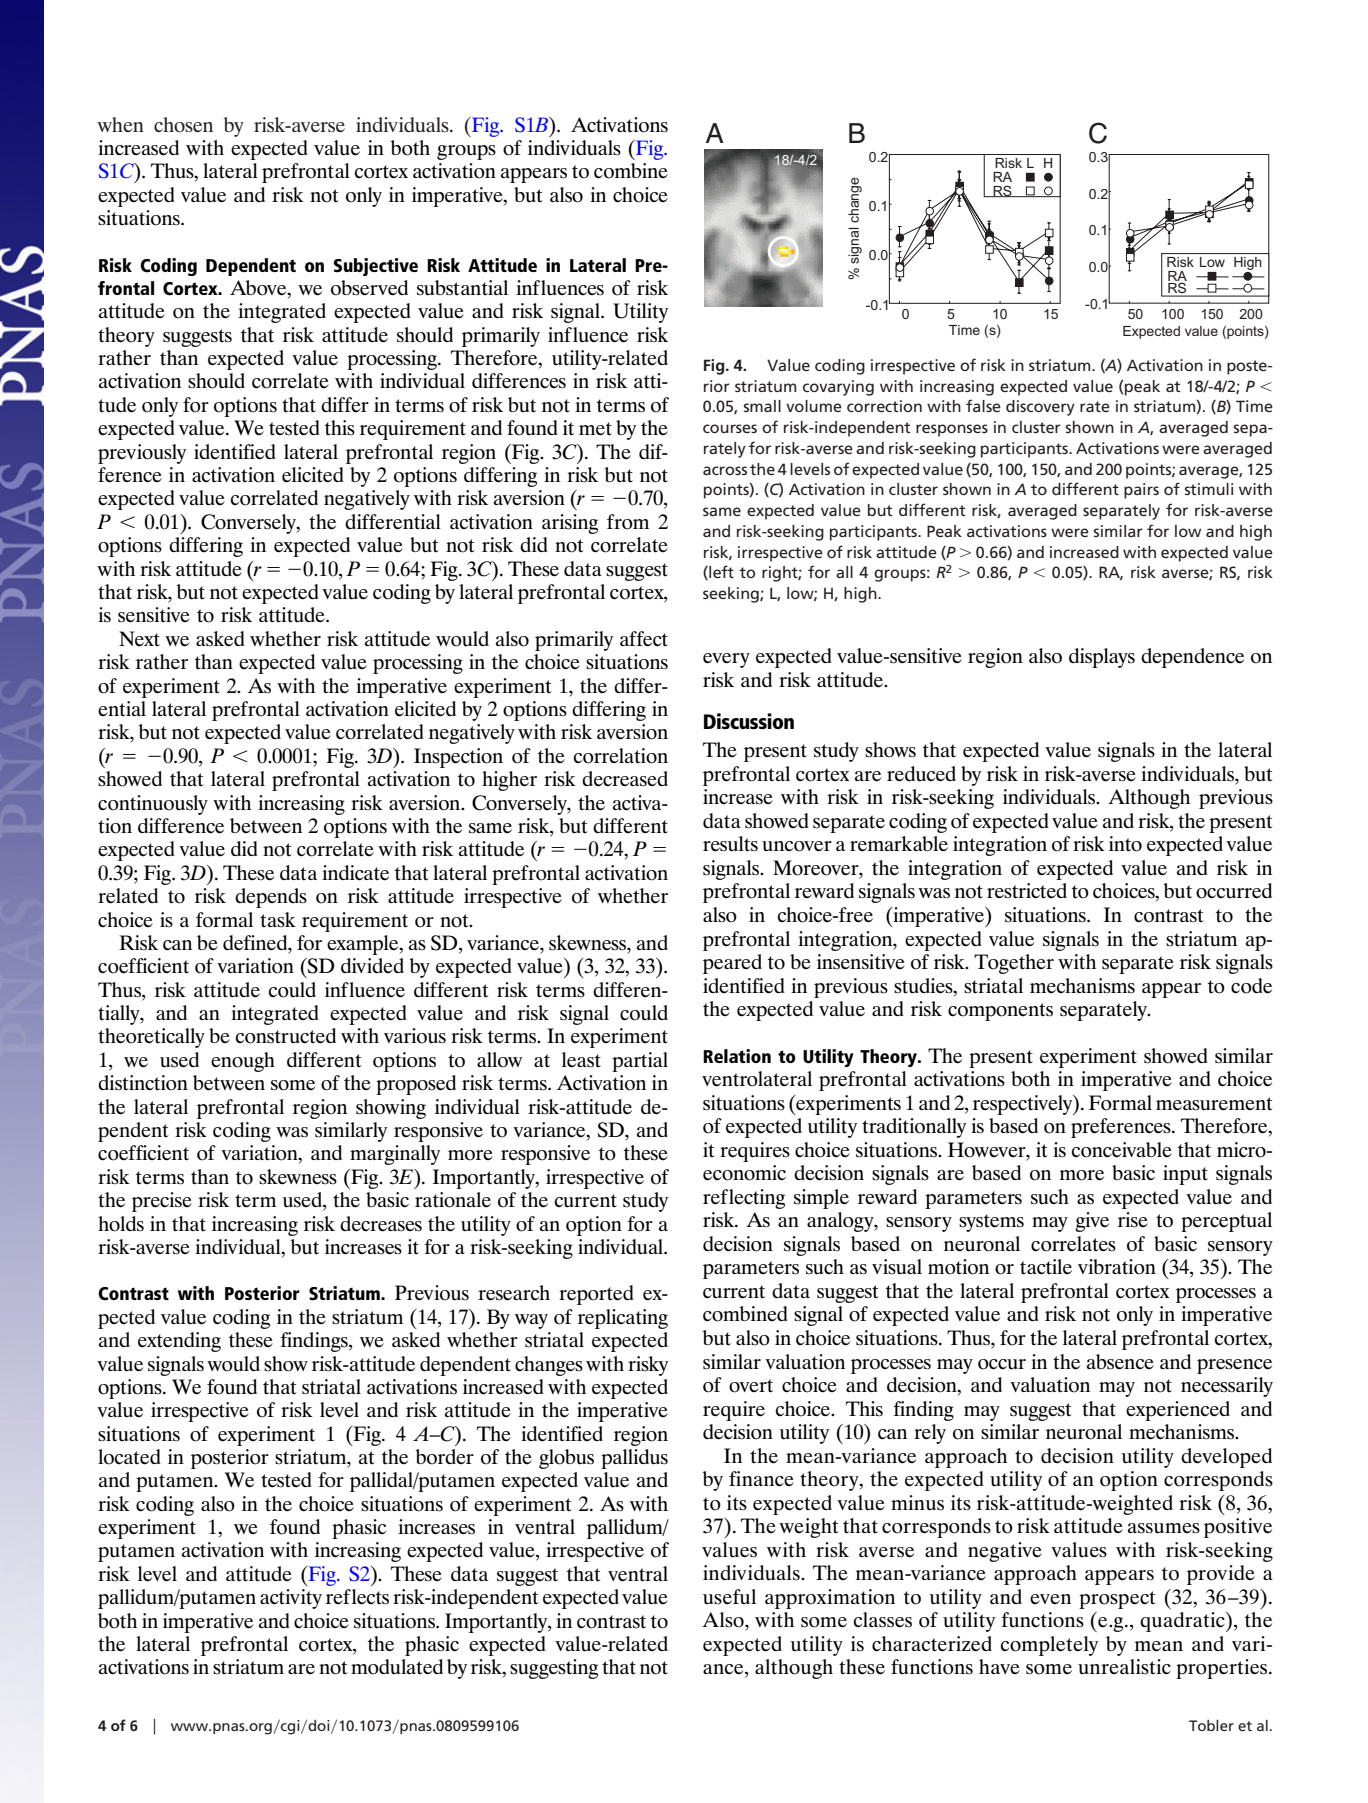 The height and width of the screenshot is (1803, 1368). I want to click on chosen, so click(183, 125).
